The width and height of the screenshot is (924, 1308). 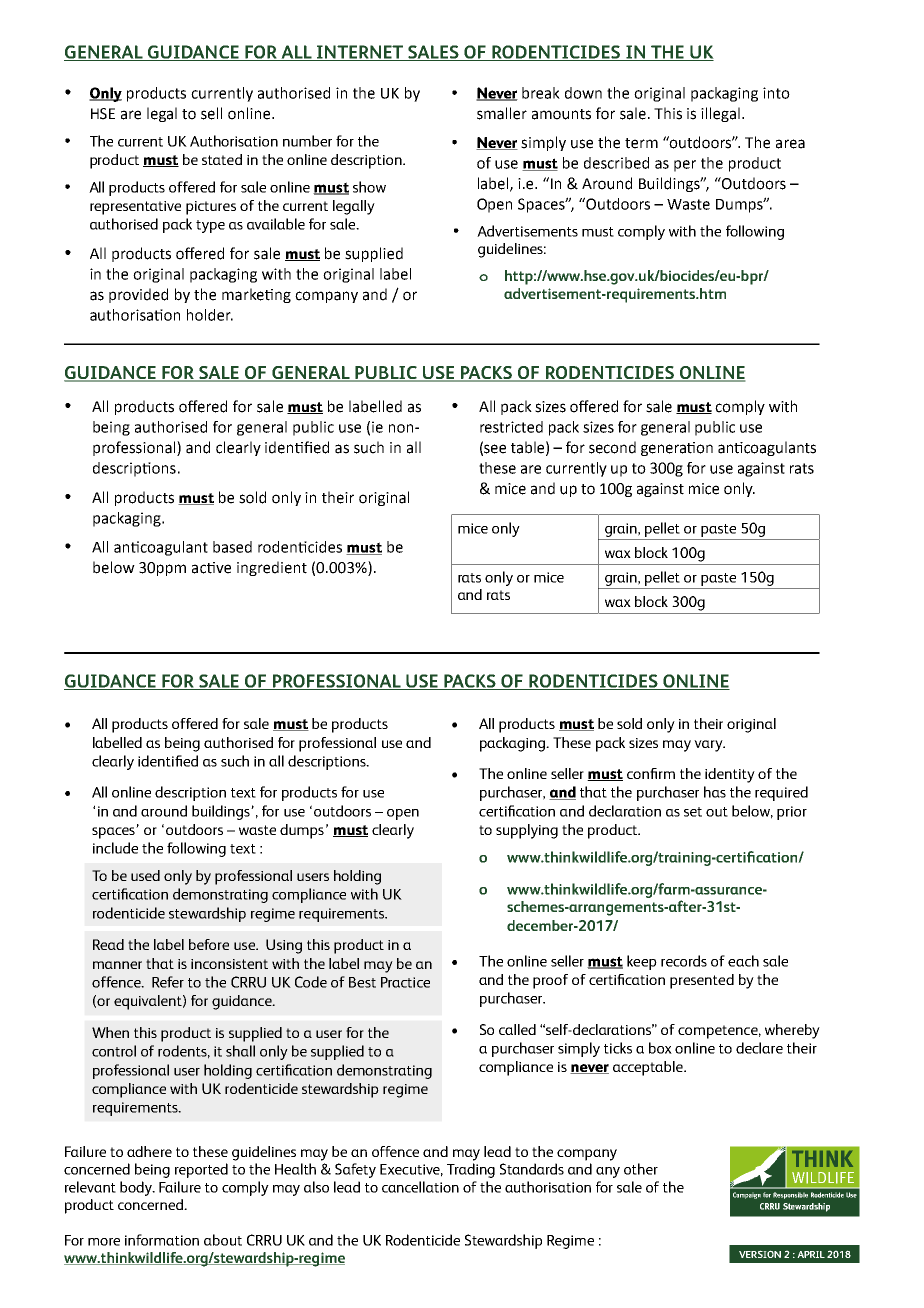 I want to click on holder, so click(x=210, y=315).
